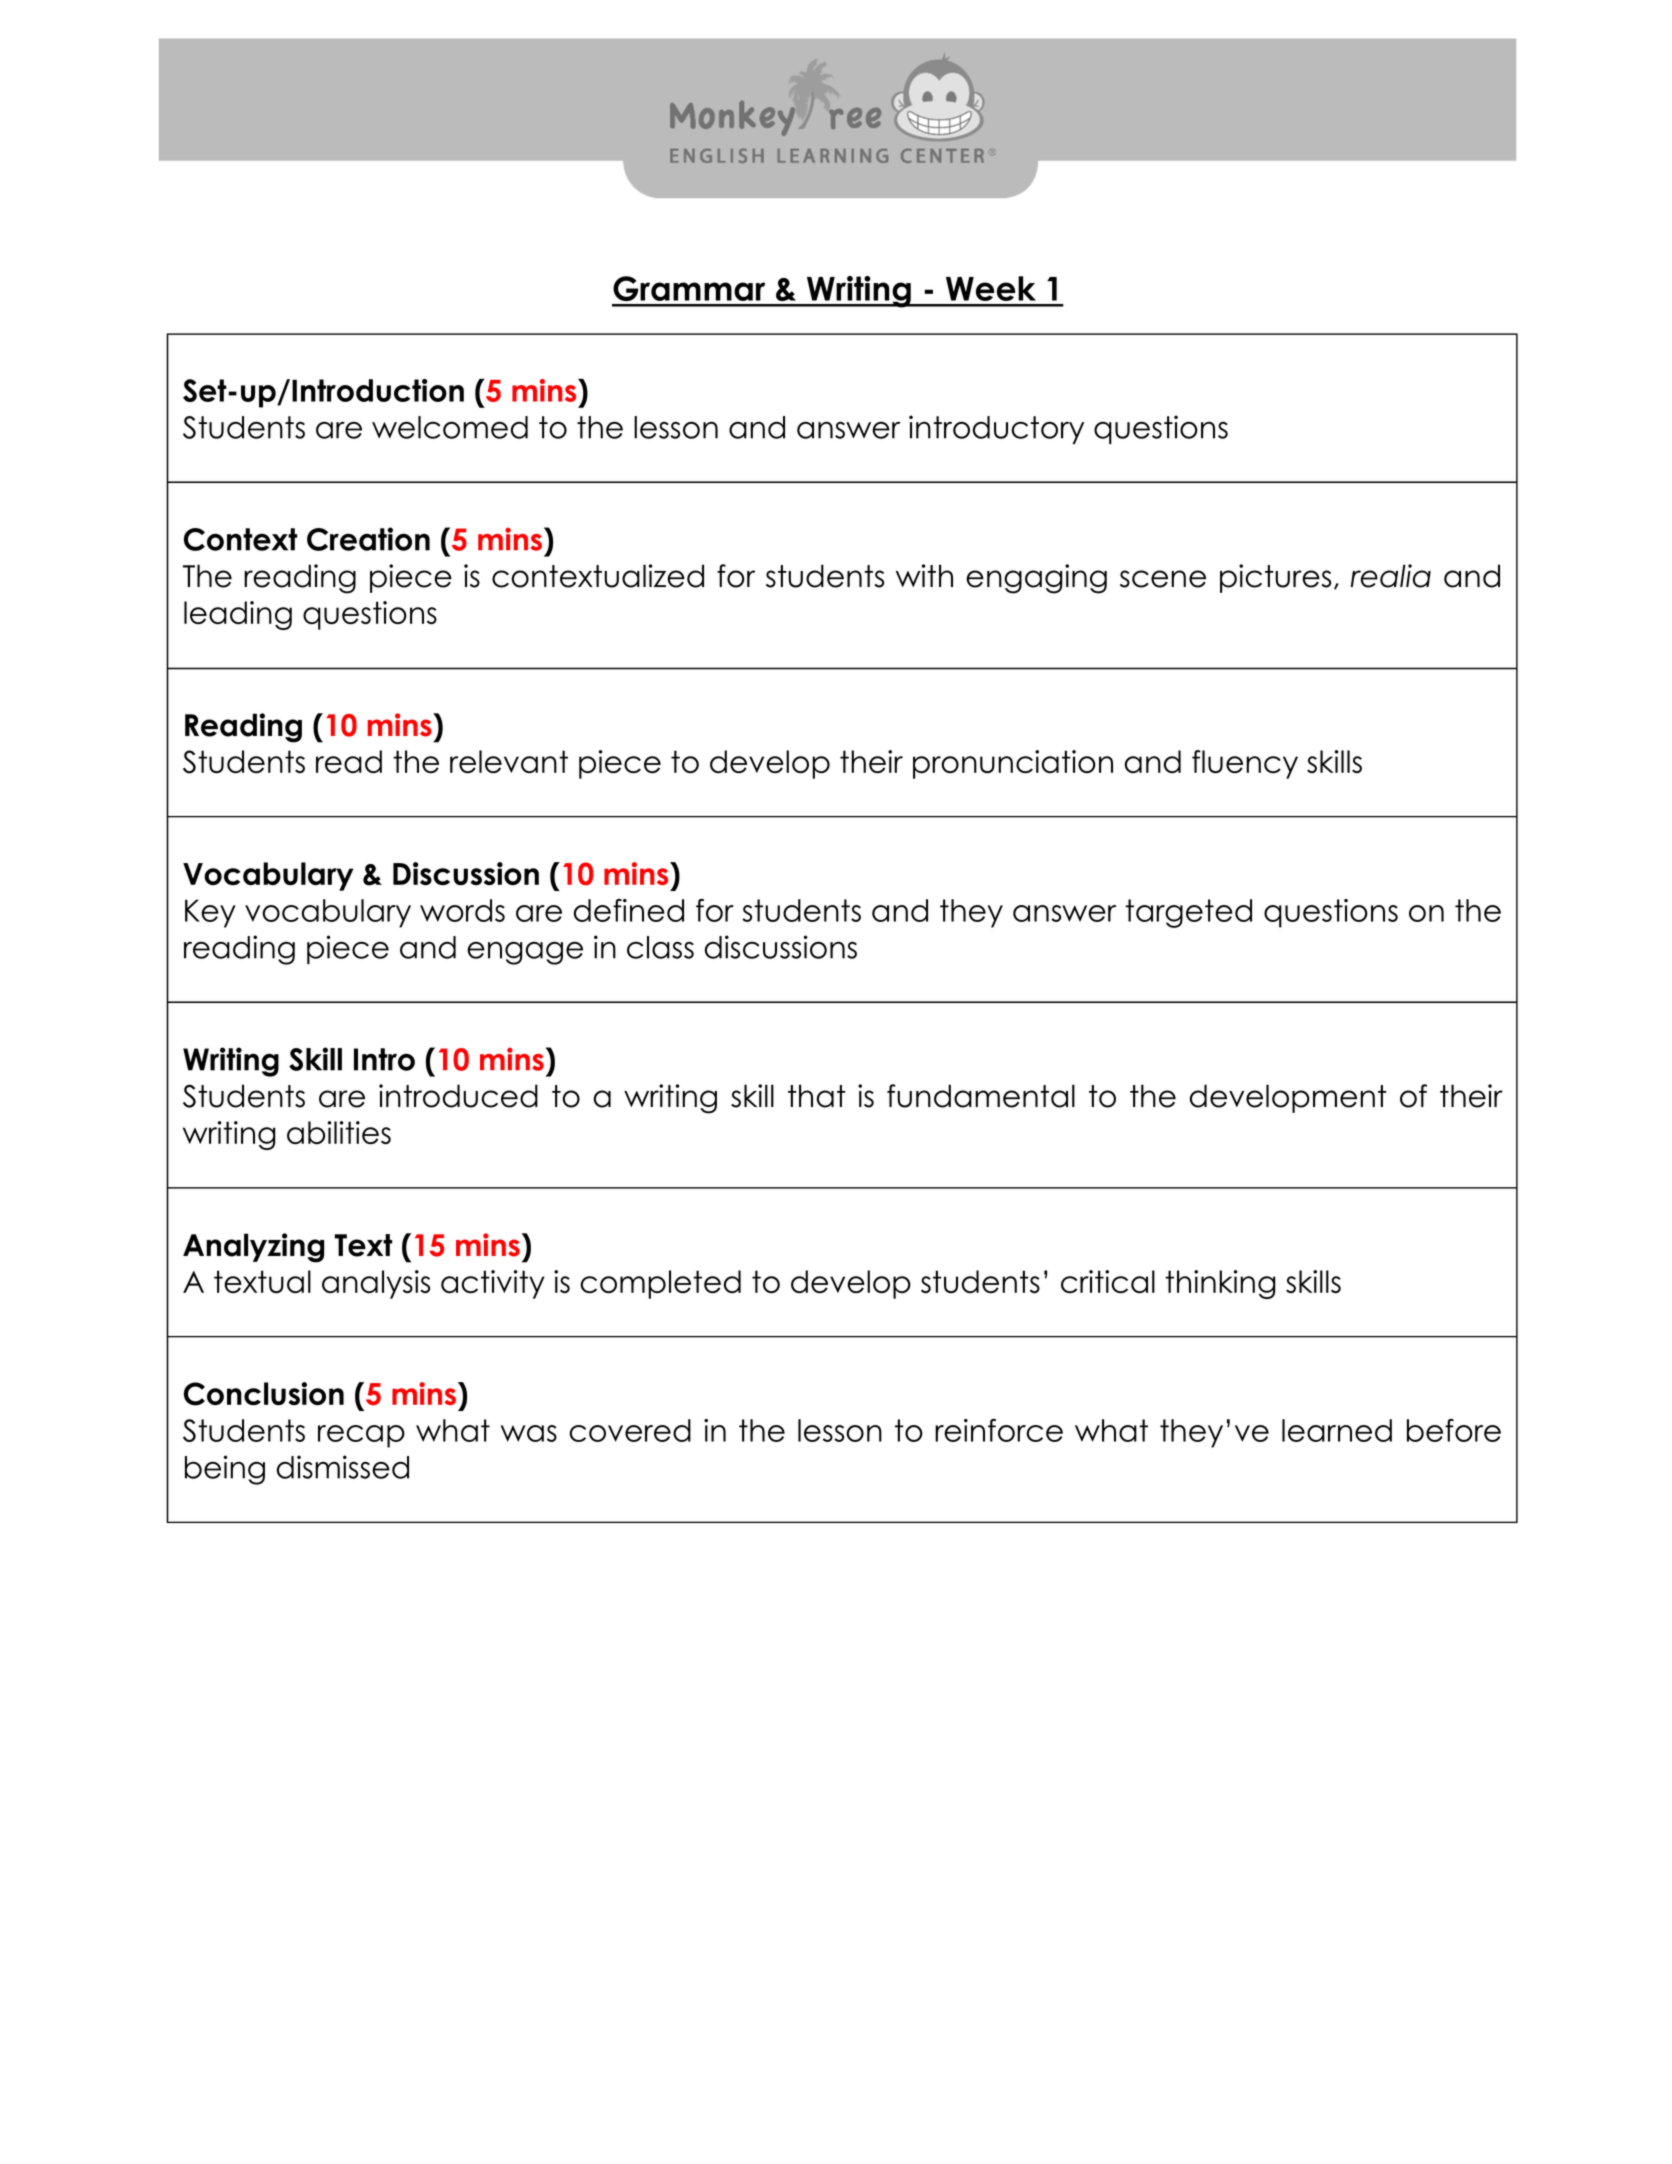 The image size is (1672, 2164). I want to click on recap, so click(361, 1436).
